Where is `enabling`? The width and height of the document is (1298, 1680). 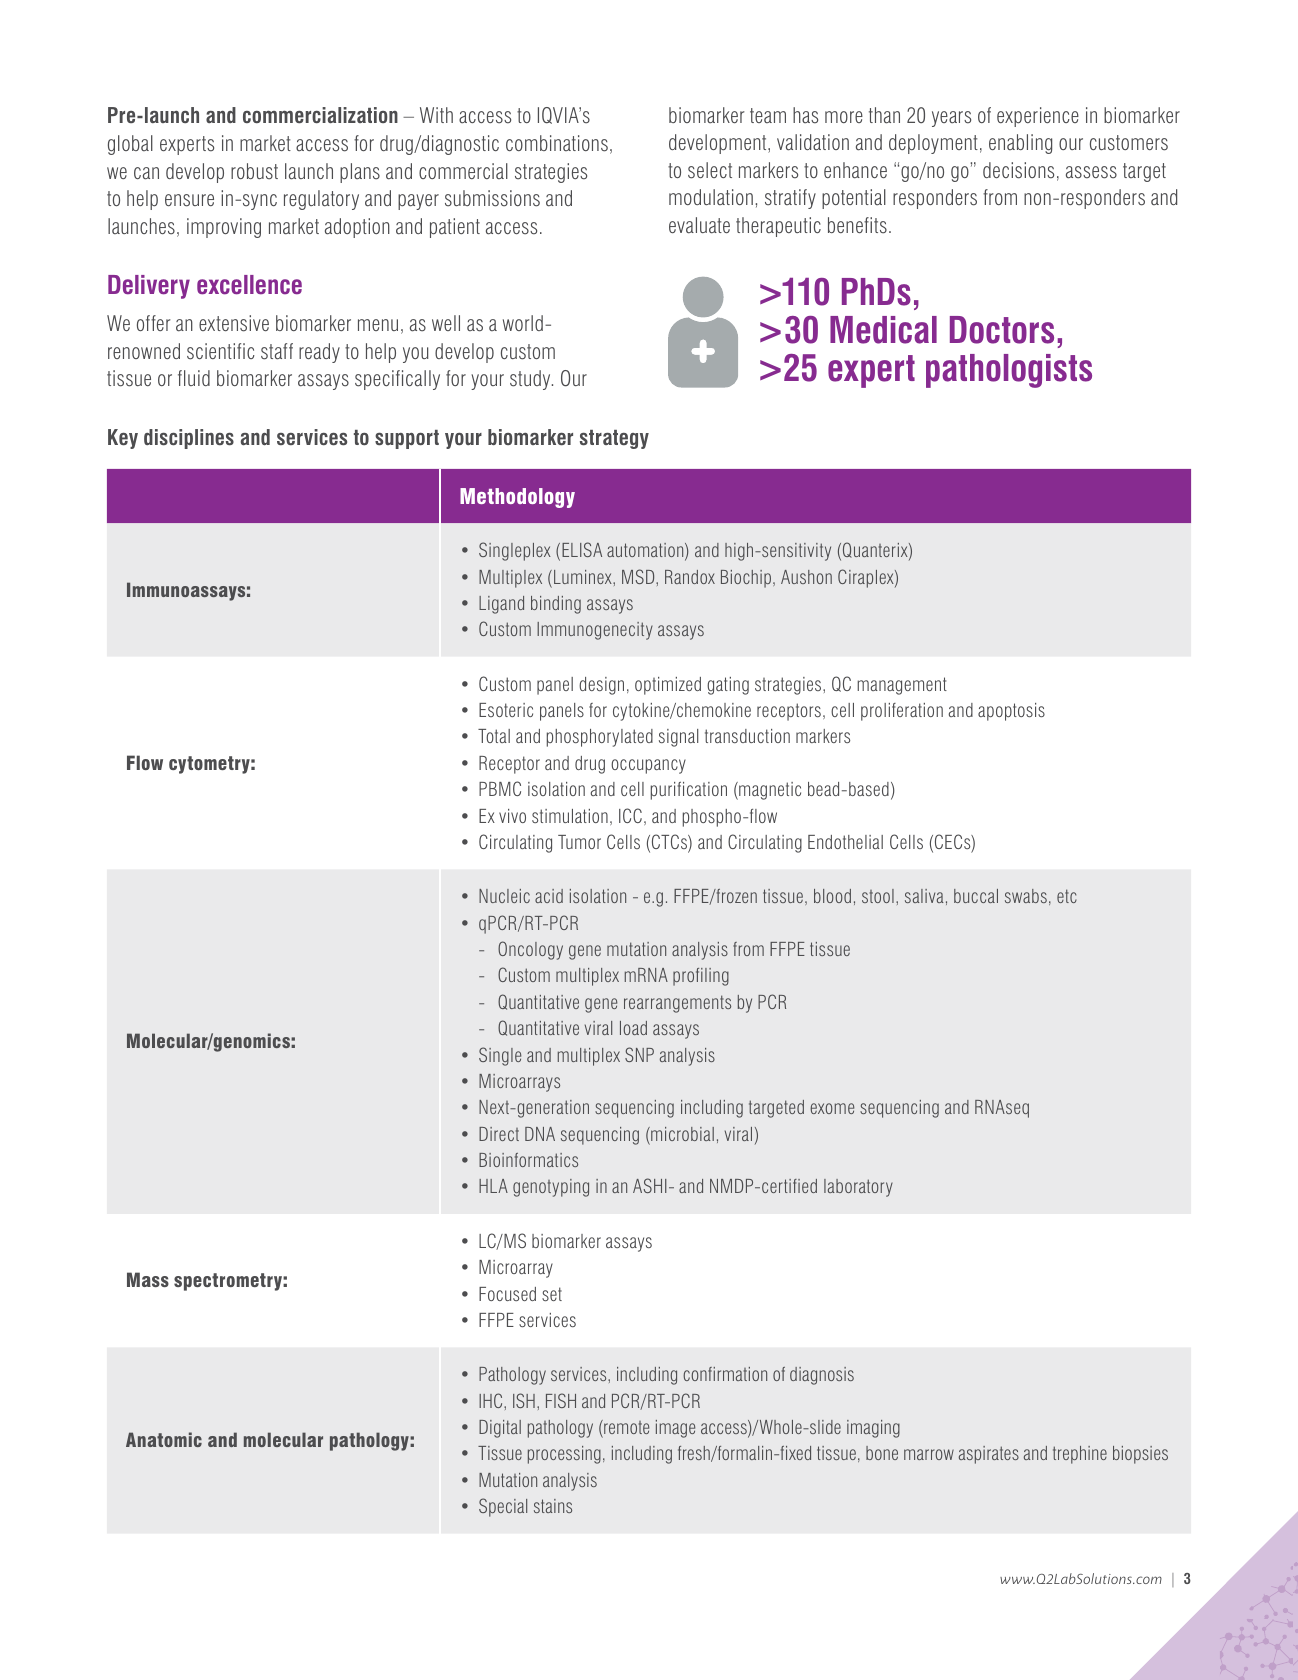 enabling is located at coordinates (1020, 144).
